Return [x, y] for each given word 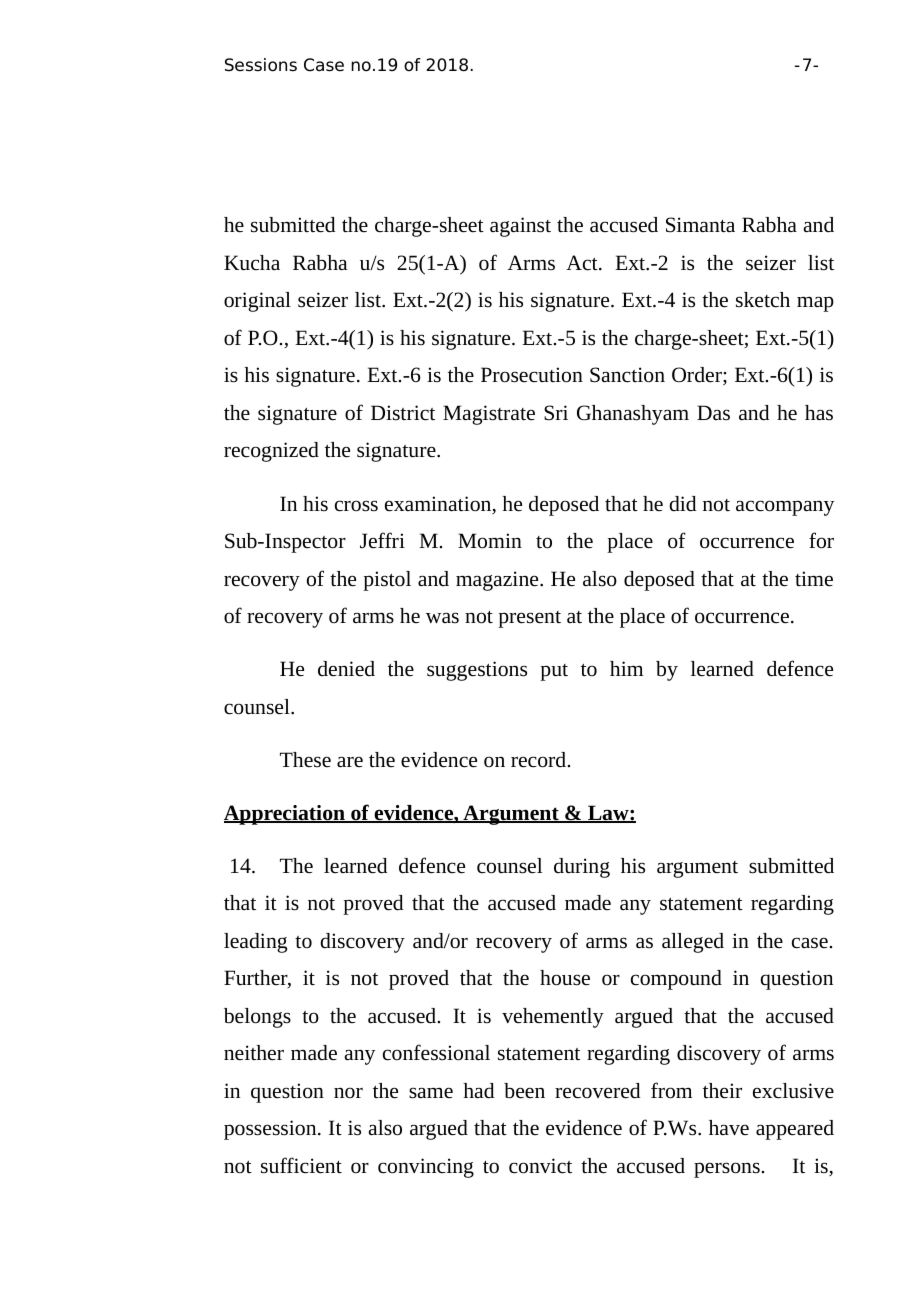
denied [346, 669]
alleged [693, 943]
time [814, 579]
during [582, 868]
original [257, 302]
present [529, 619]
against [520, 227]
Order [698, 376]
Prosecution [532, 375]
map [815, 304]
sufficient [301, 1165]
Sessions [261, 65]
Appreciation [285, 815]
